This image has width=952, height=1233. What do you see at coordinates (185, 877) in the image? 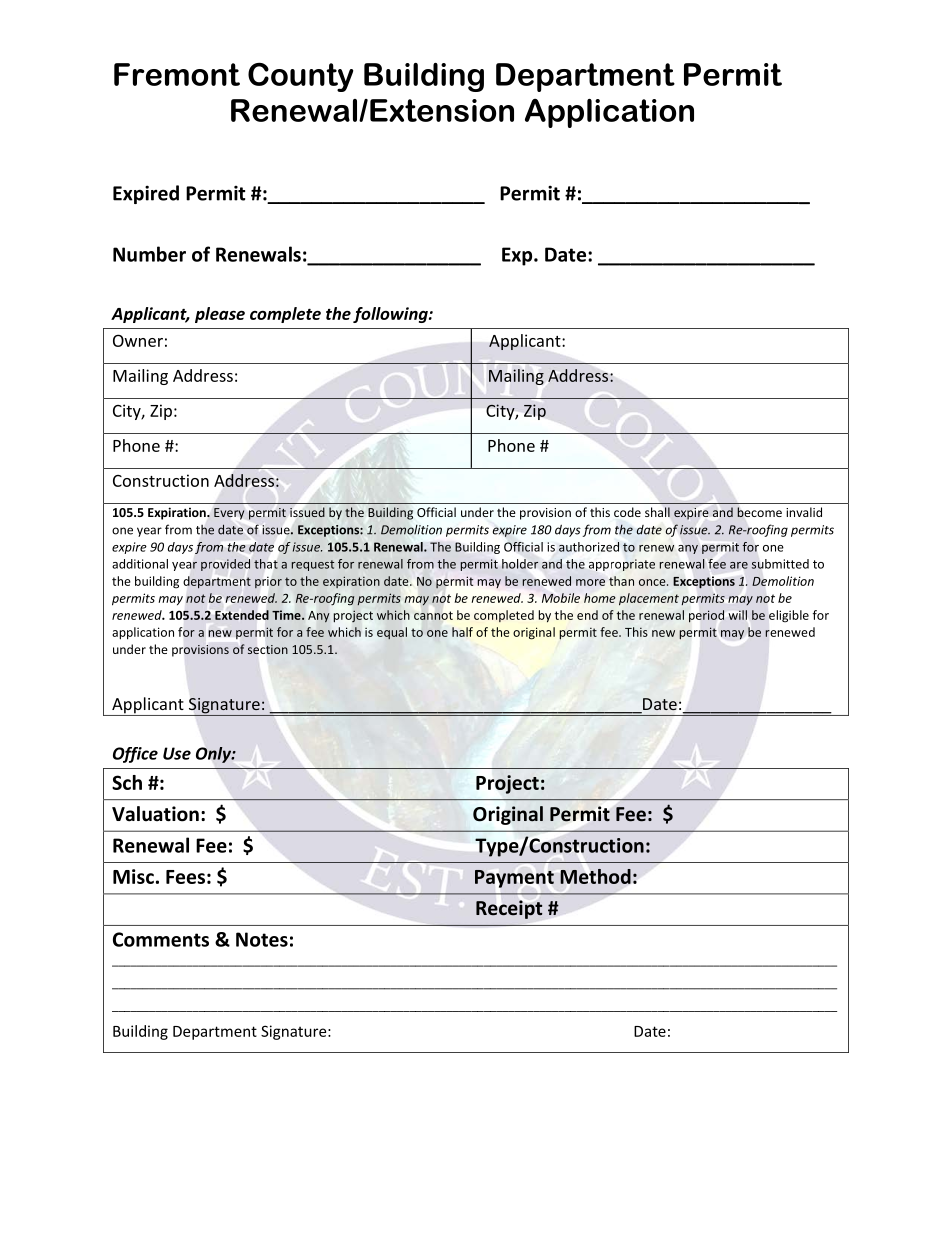
I see `Fees` at bounding box center [185, 877].
